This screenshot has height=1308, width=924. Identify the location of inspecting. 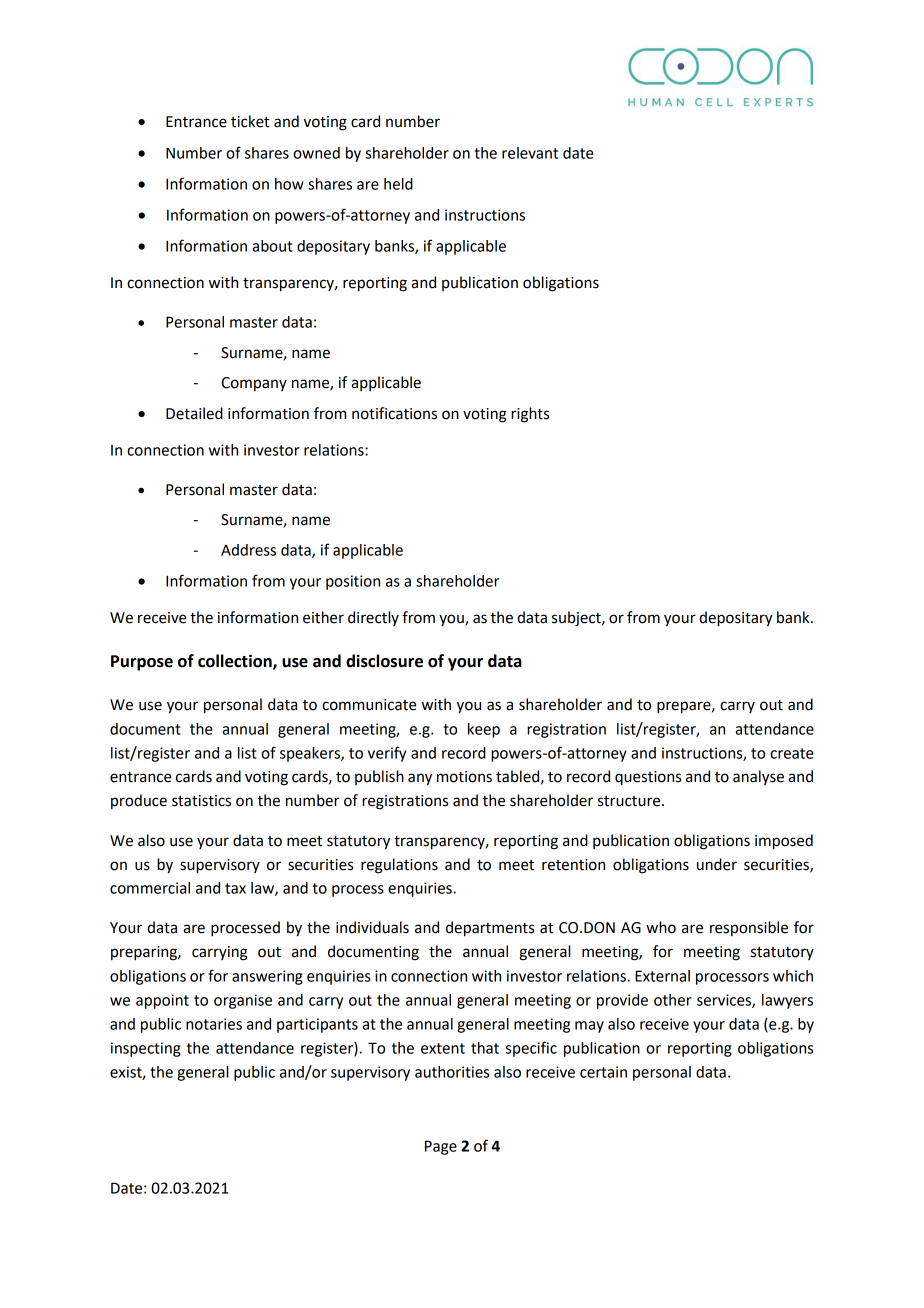
(146, 1049).
